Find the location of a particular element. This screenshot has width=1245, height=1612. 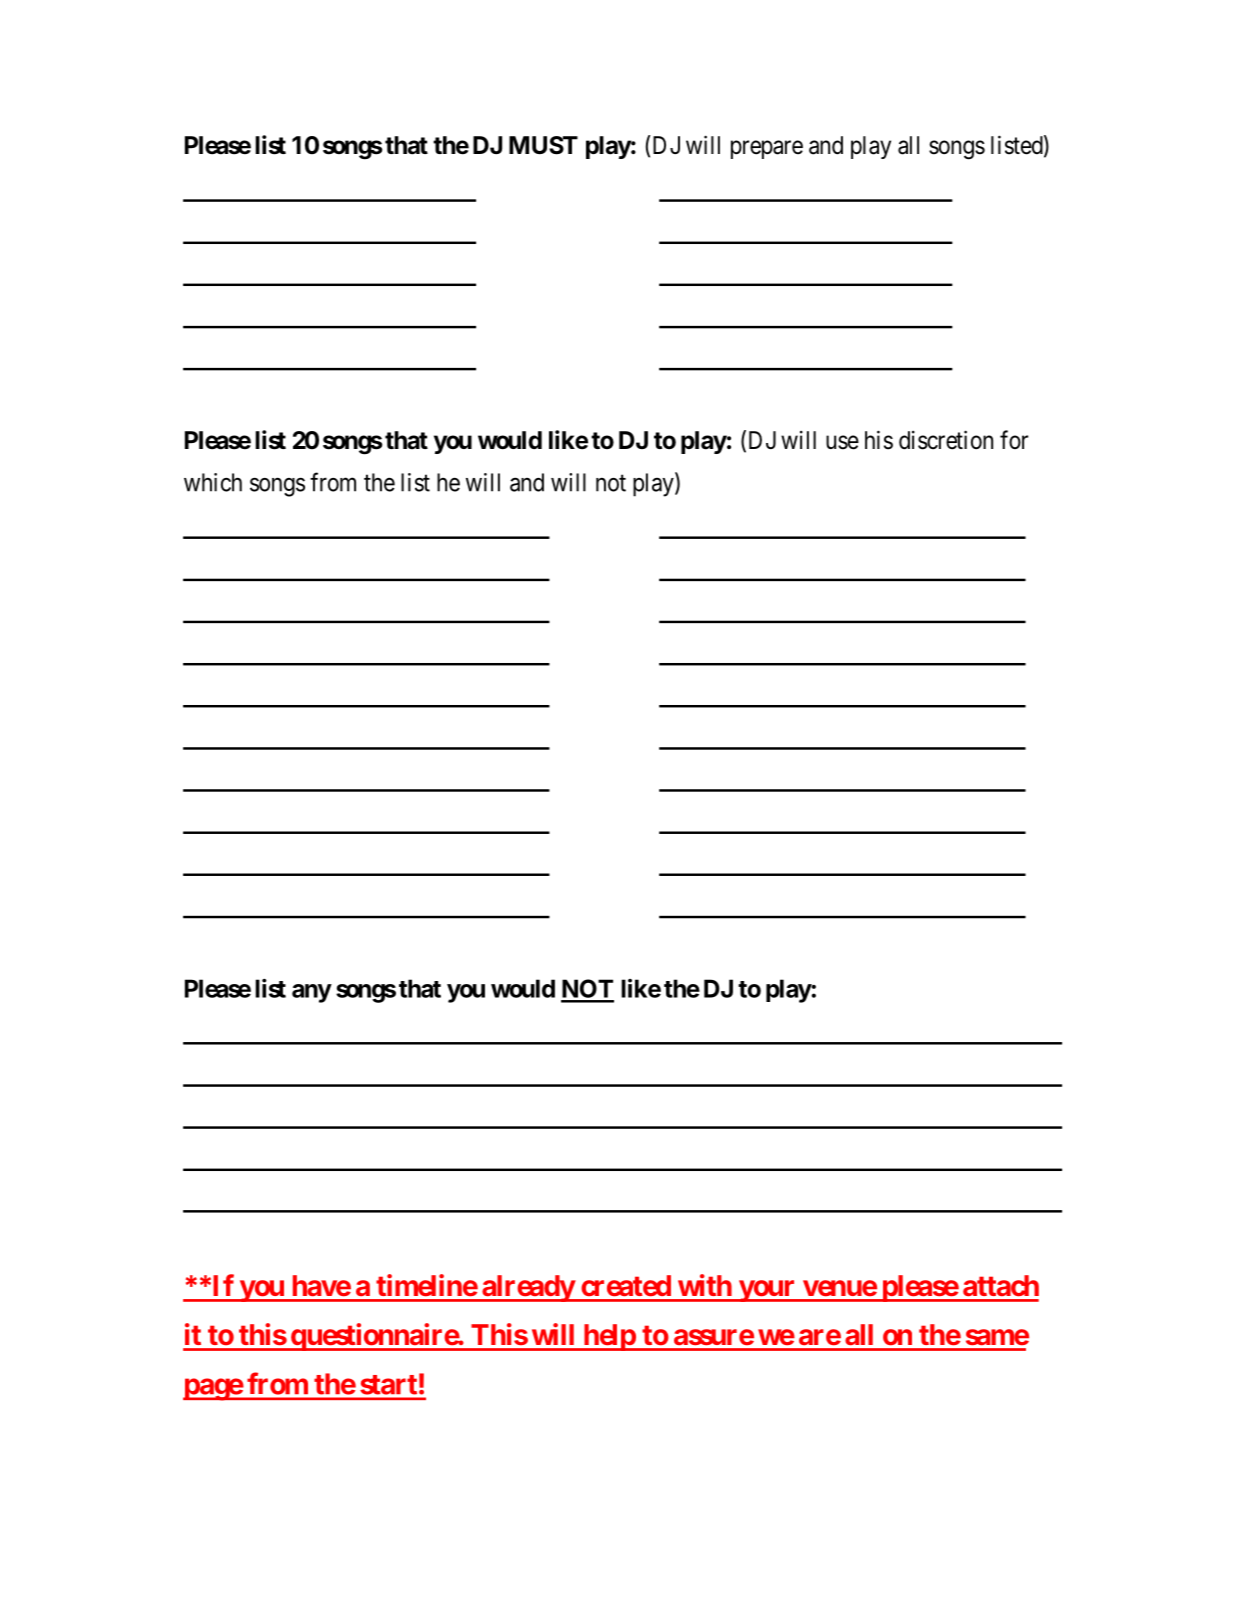

help is located at coordinates (609, 1337).
